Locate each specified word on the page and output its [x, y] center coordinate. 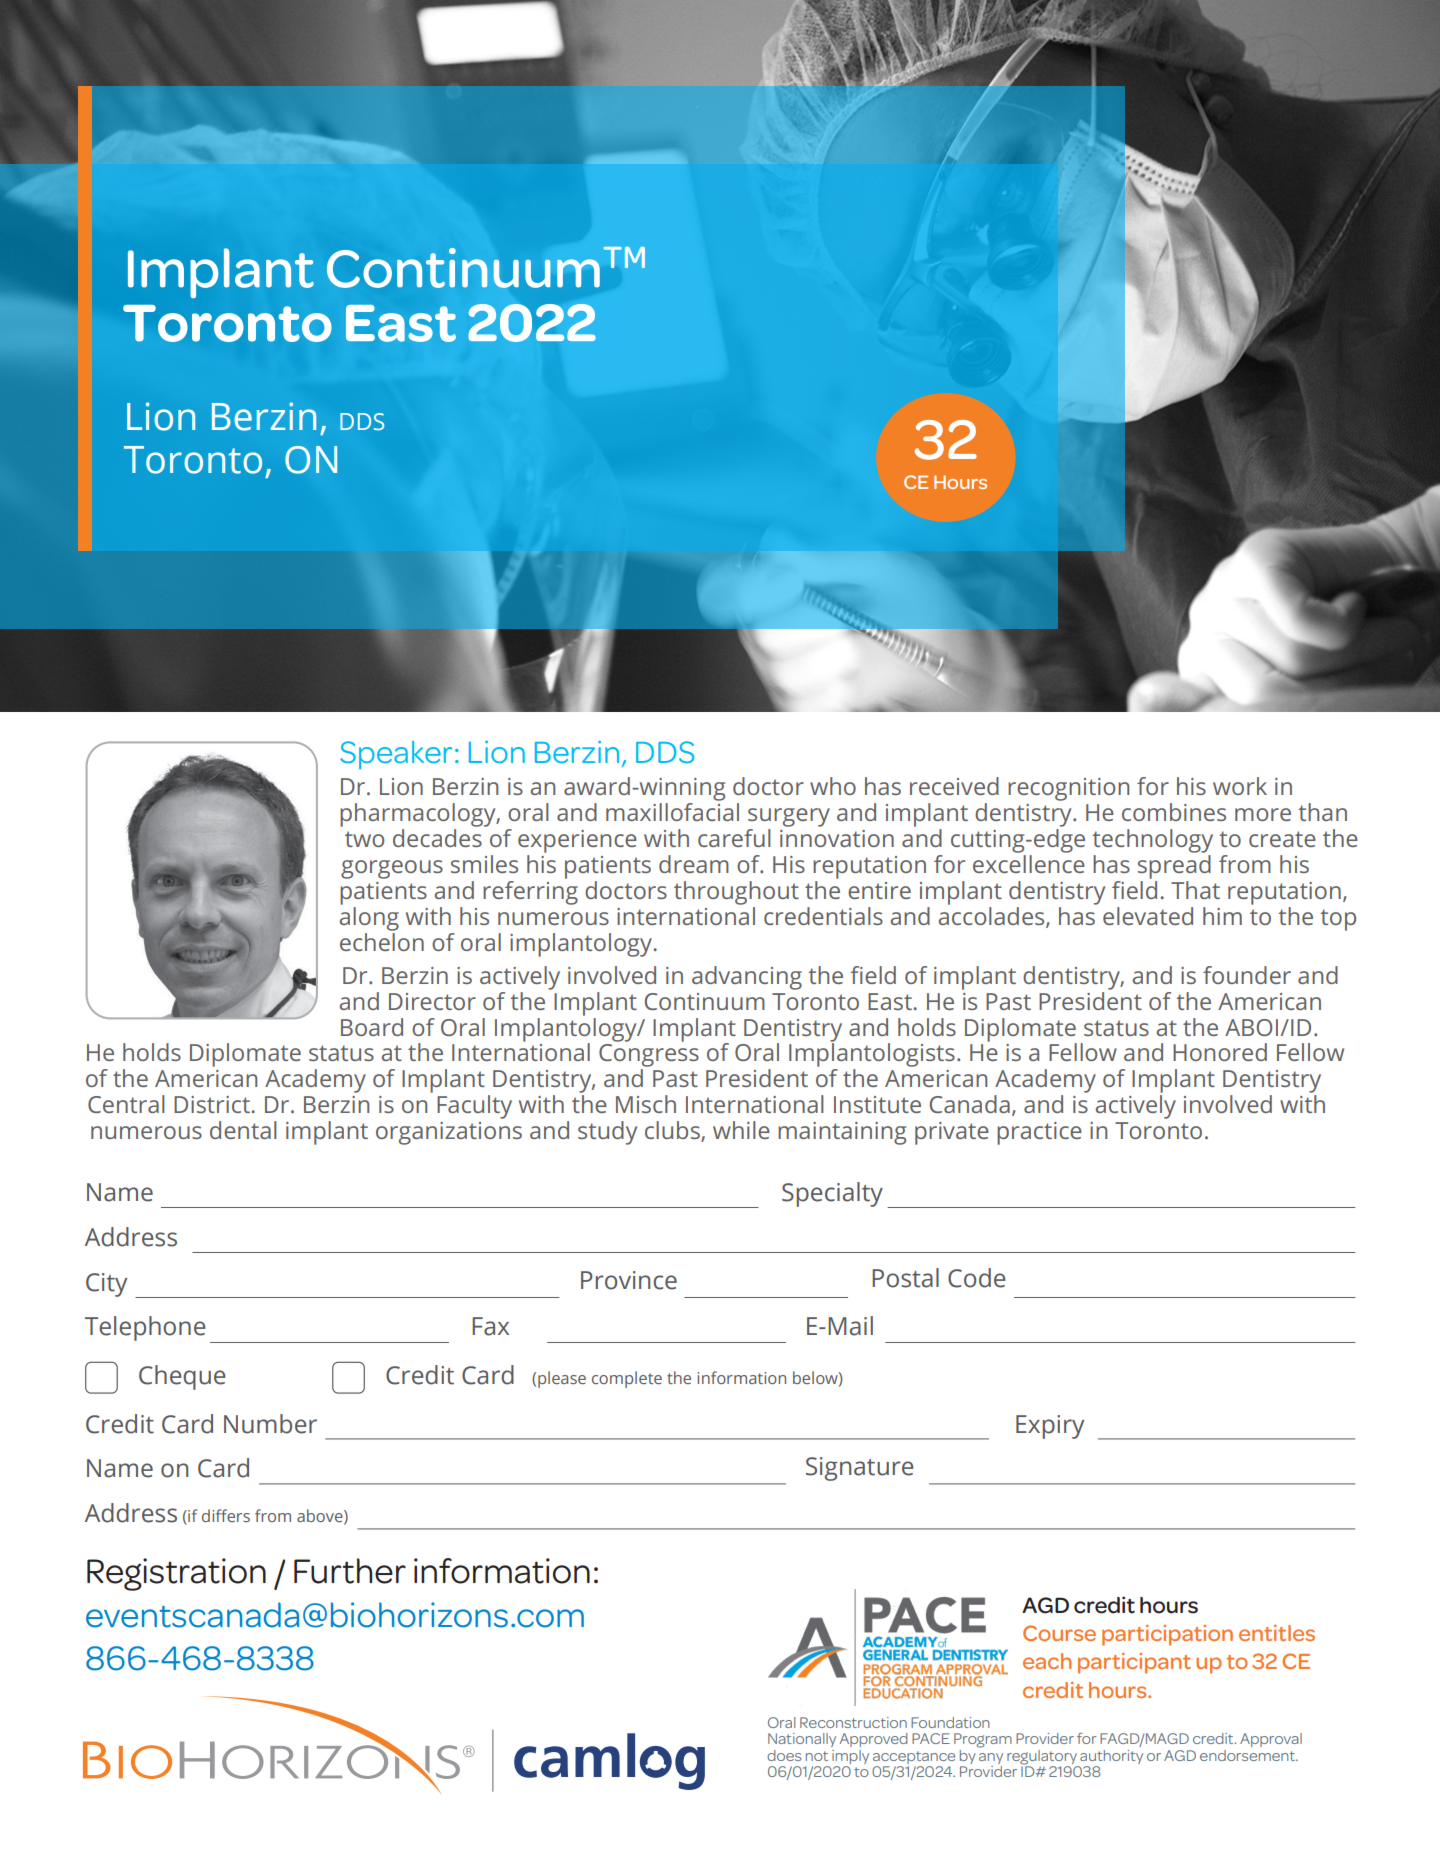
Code [977, 1278]
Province [629, 1280]
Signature [860, 1469]
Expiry [1050, 1427]
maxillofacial [672, 812]
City [106, 1285]
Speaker [396, 755]
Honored [1220, 1052]
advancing [747, 978]
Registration [176, 1574]
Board [372, 1027]
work [1240, 786]
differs [226, 1515]
